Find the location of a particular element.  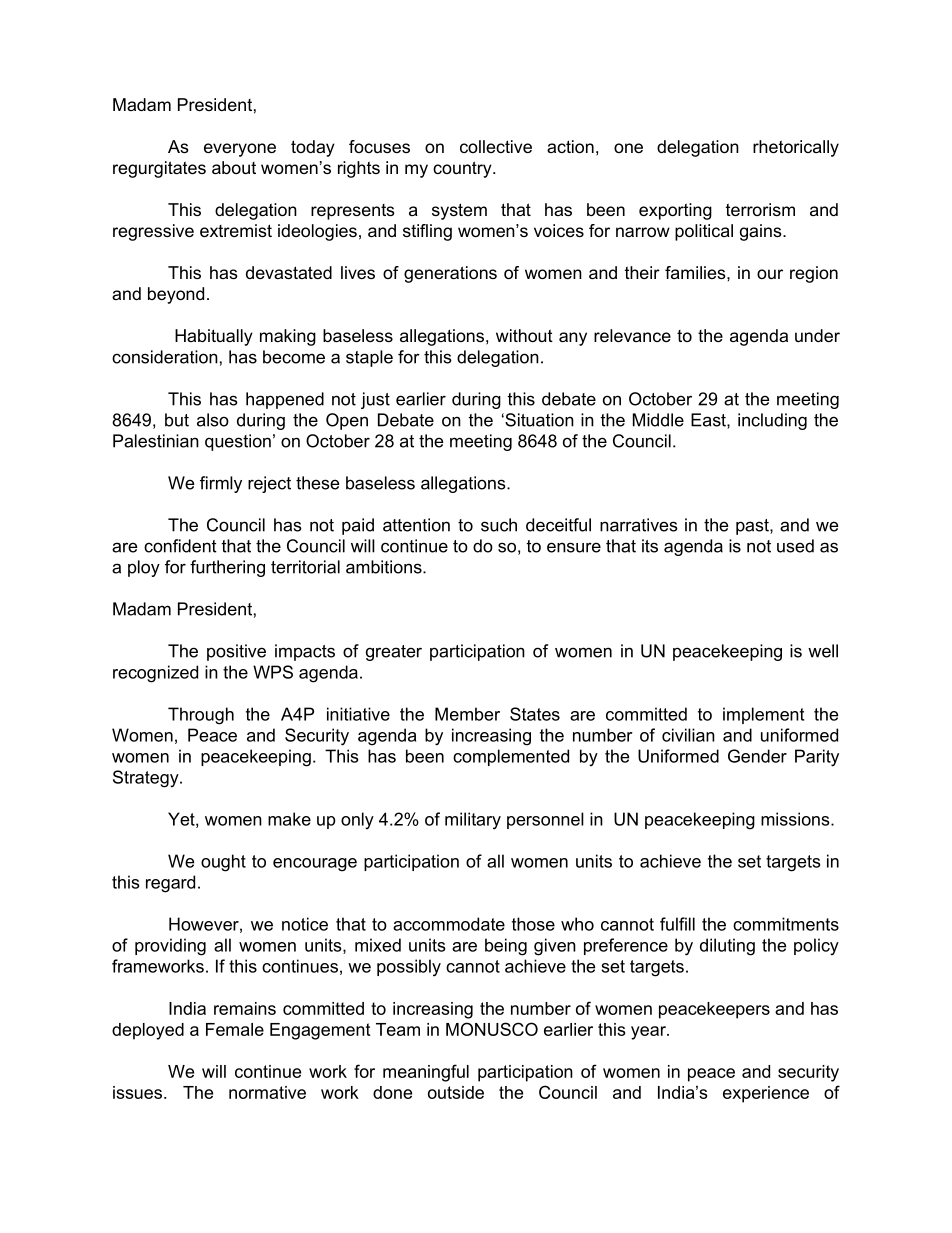

ought is located at coordinates (223, 863).
